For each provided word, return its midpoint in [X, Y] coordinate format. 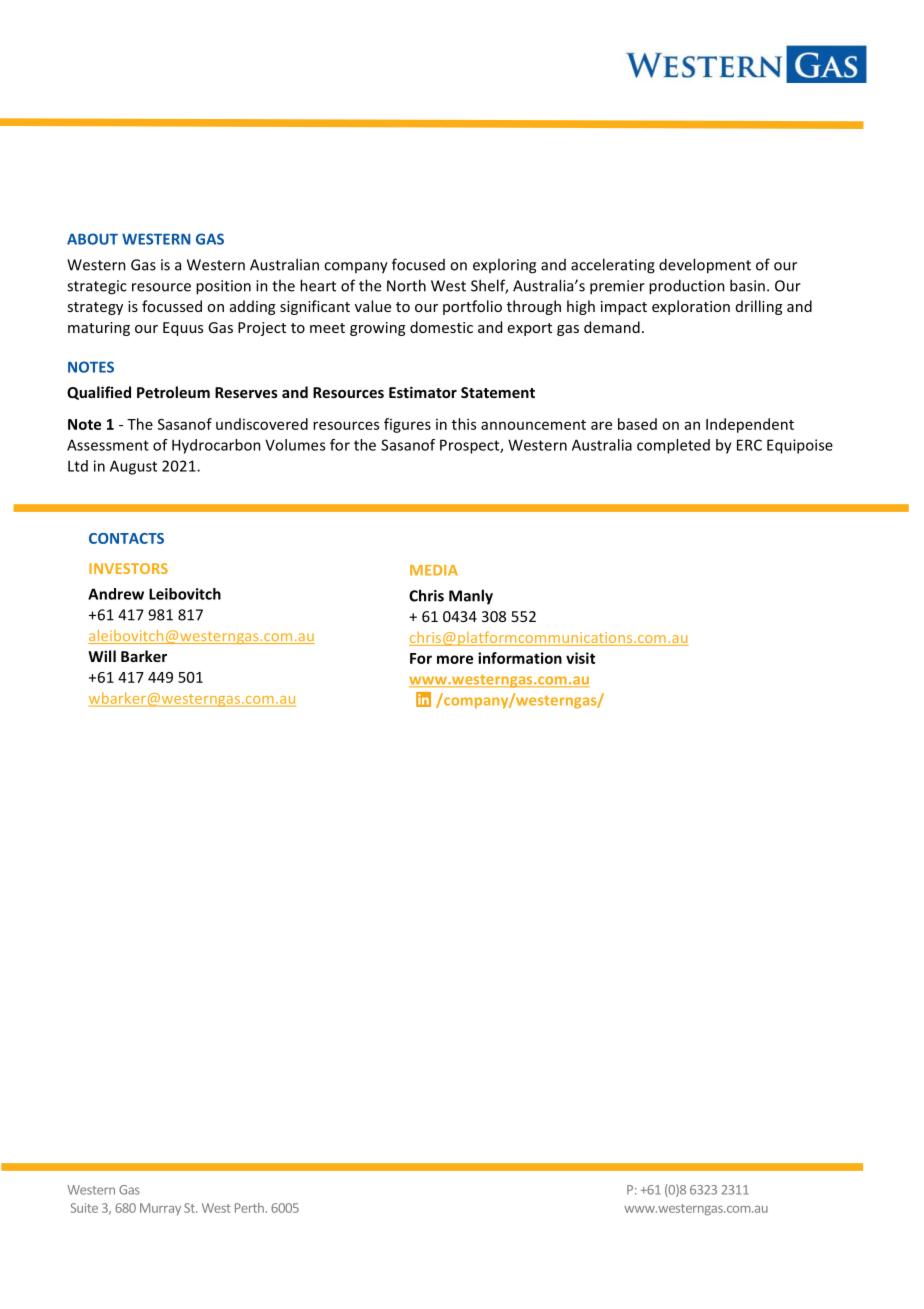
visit [580, 658]
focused [418, 264]
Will [102, 656]
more [455, 659]
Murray [160, 1209]
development [705, 266]
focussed [172, 306]
